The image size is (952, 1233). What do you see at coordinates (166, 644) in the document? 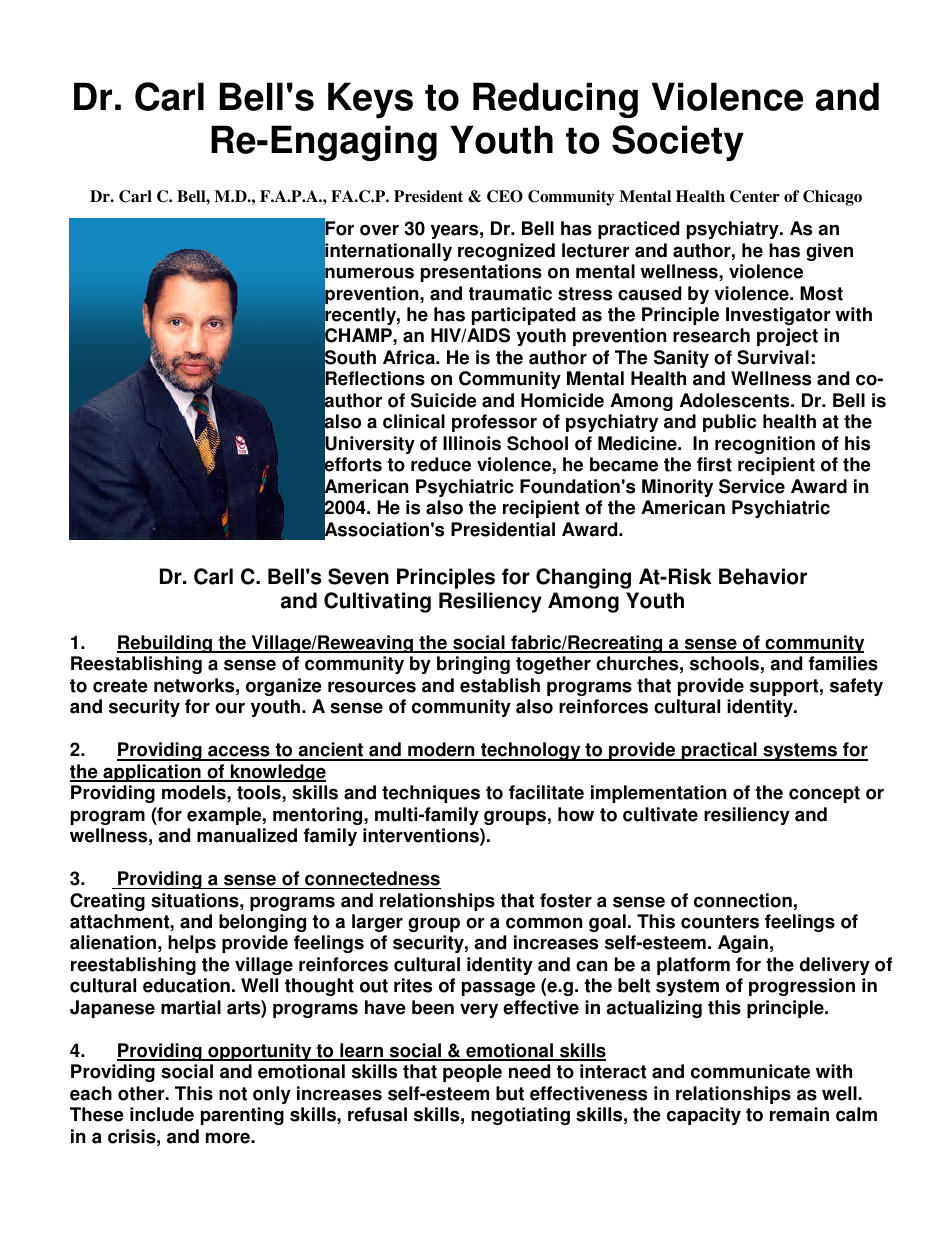
I see `Rebuilding` at bounding box center [166, 644].
